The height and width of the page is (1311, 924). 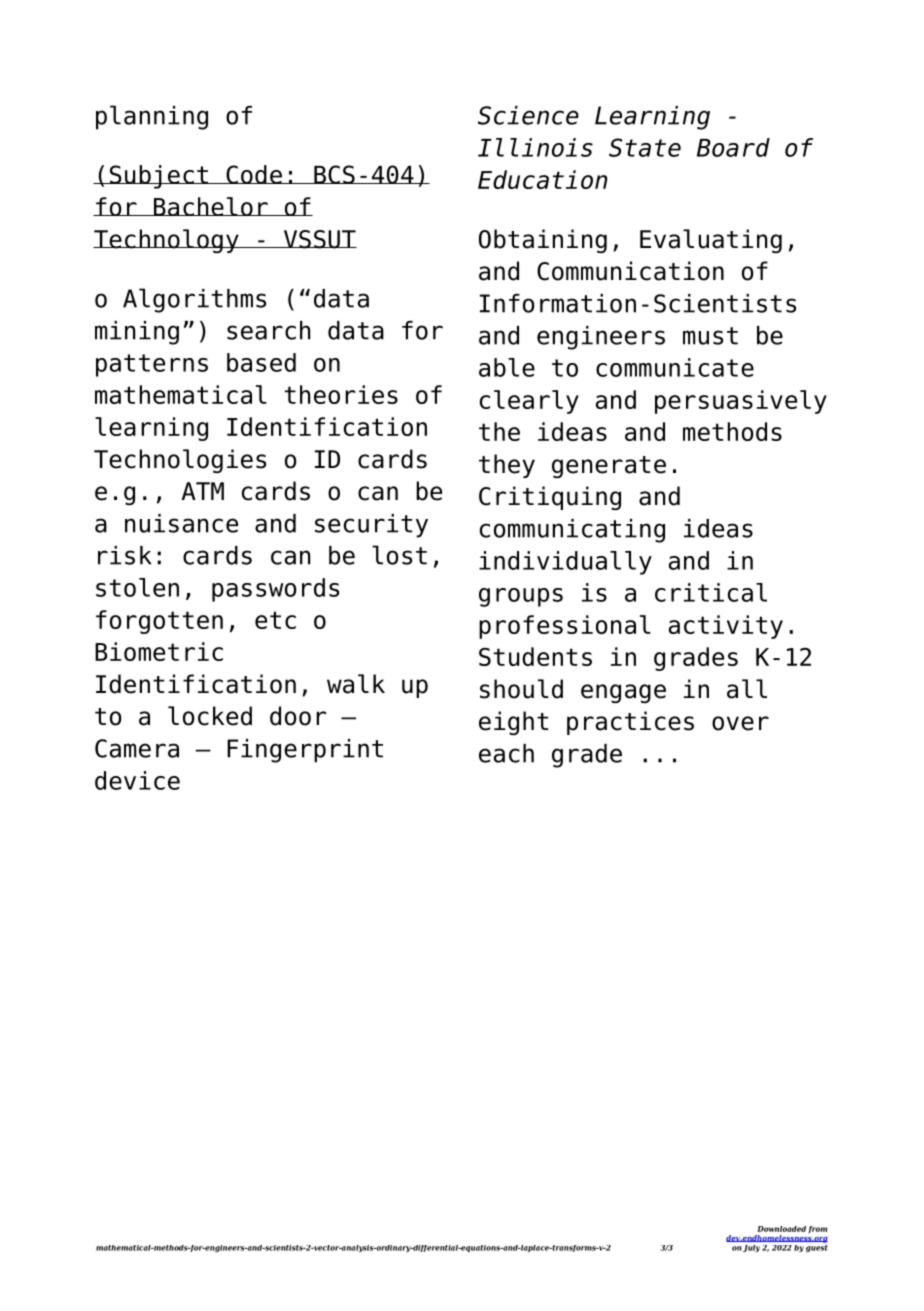 What do you see at coordinates (254, 174) in the page?
I see `Code` at bounding box center [254, 174].
